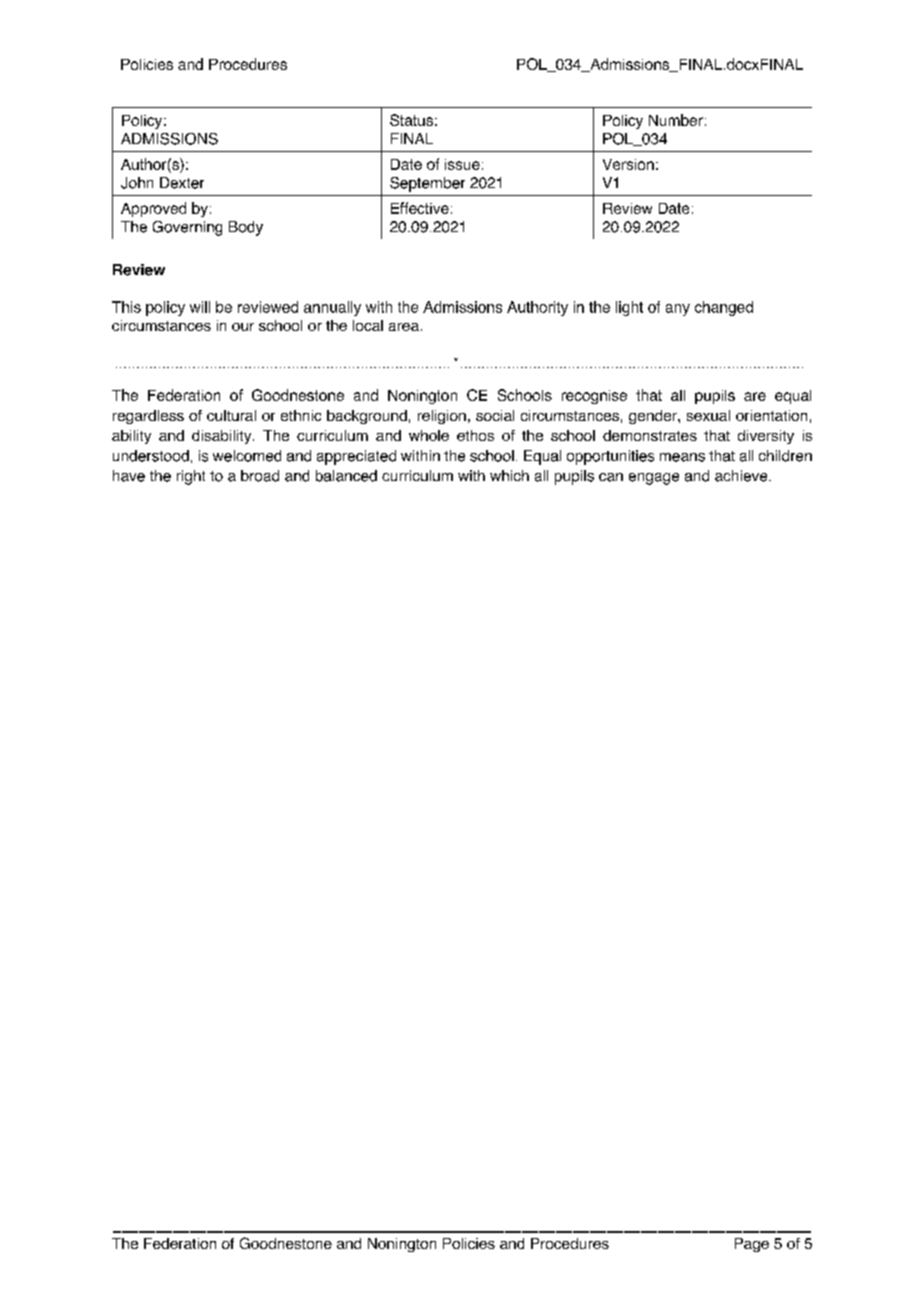  Describe the element at coordinates (346, 476) in the screenshot. I see `balanced` at that location.
